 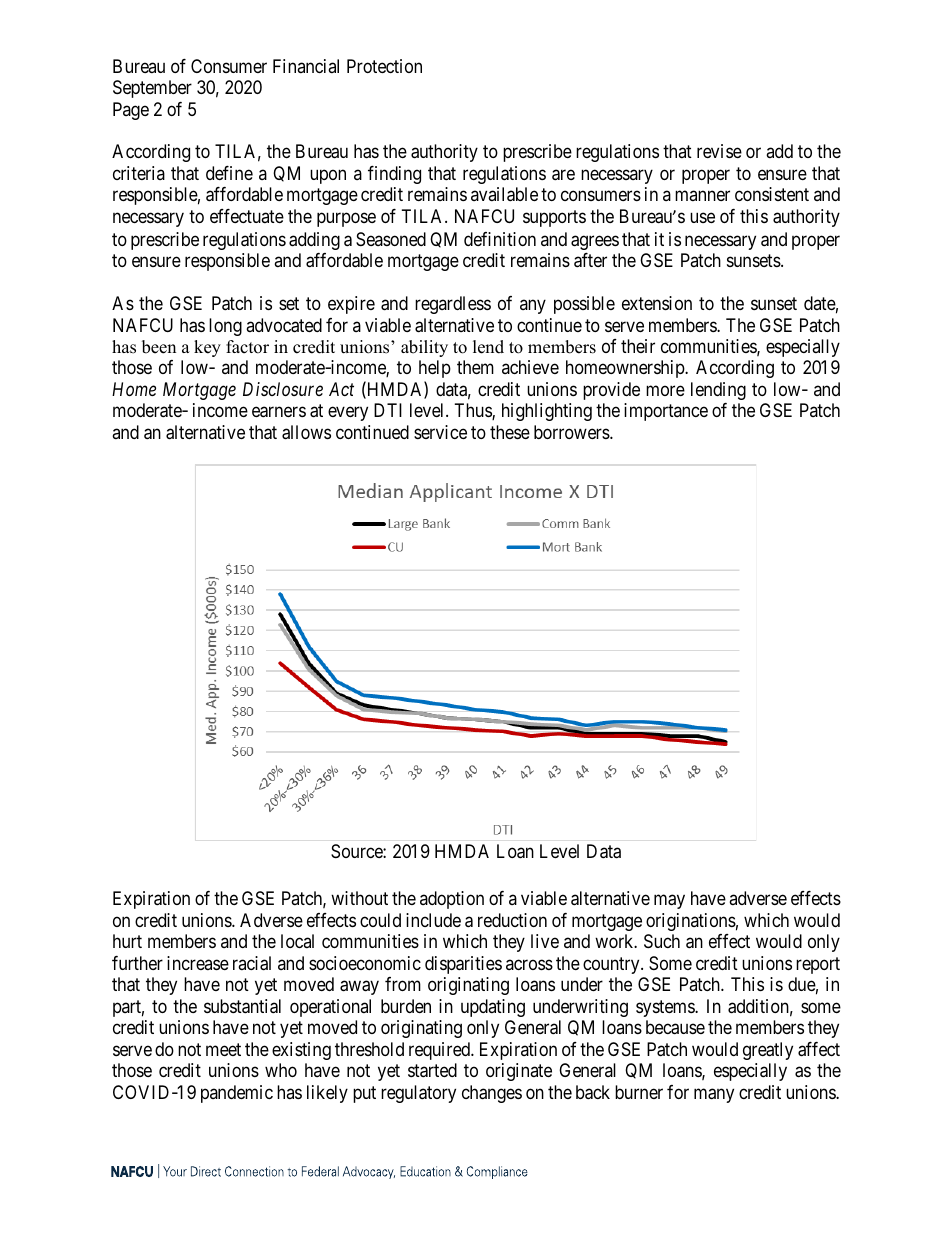 What do you see at coordinates (152, 89) in the screenshot?
I see `September` at bounding box center [152, 89].
